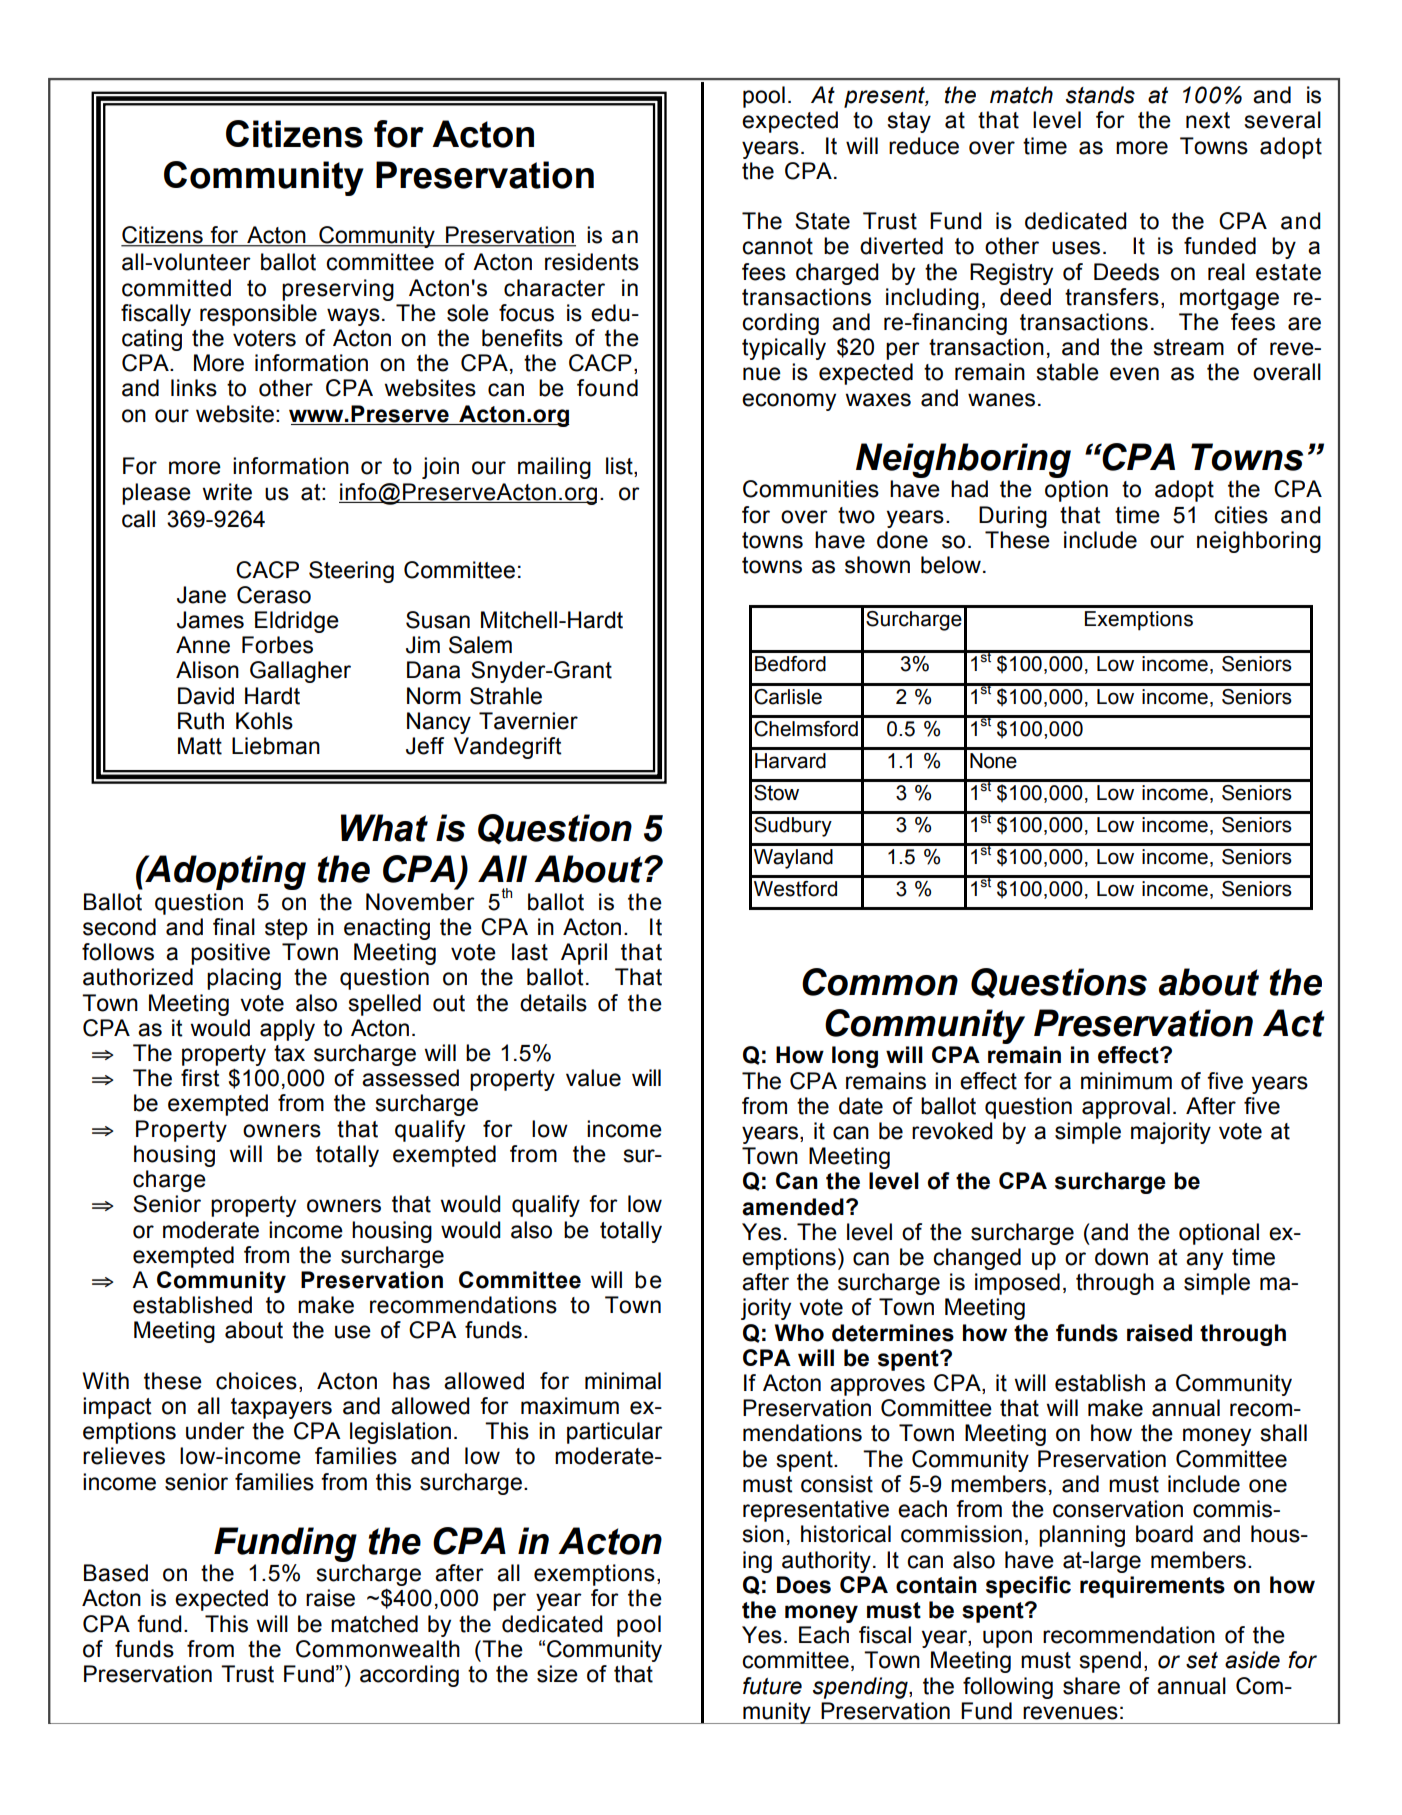  Describe the element at coordinates (1202, 1660) in the document. I see `set` at that location.
